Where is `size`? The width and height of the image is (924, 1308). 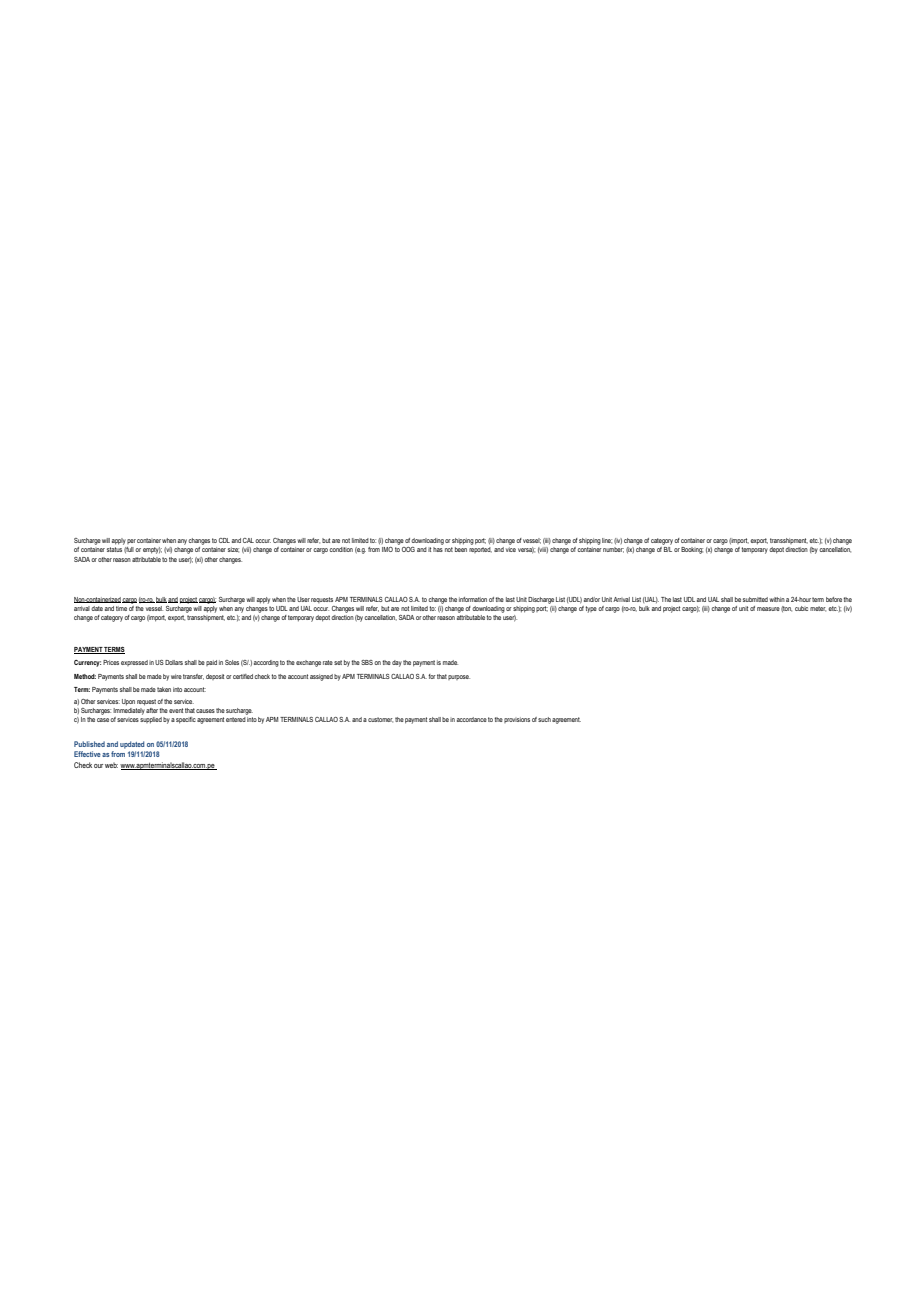
size is located at coordinates (233, 550).
